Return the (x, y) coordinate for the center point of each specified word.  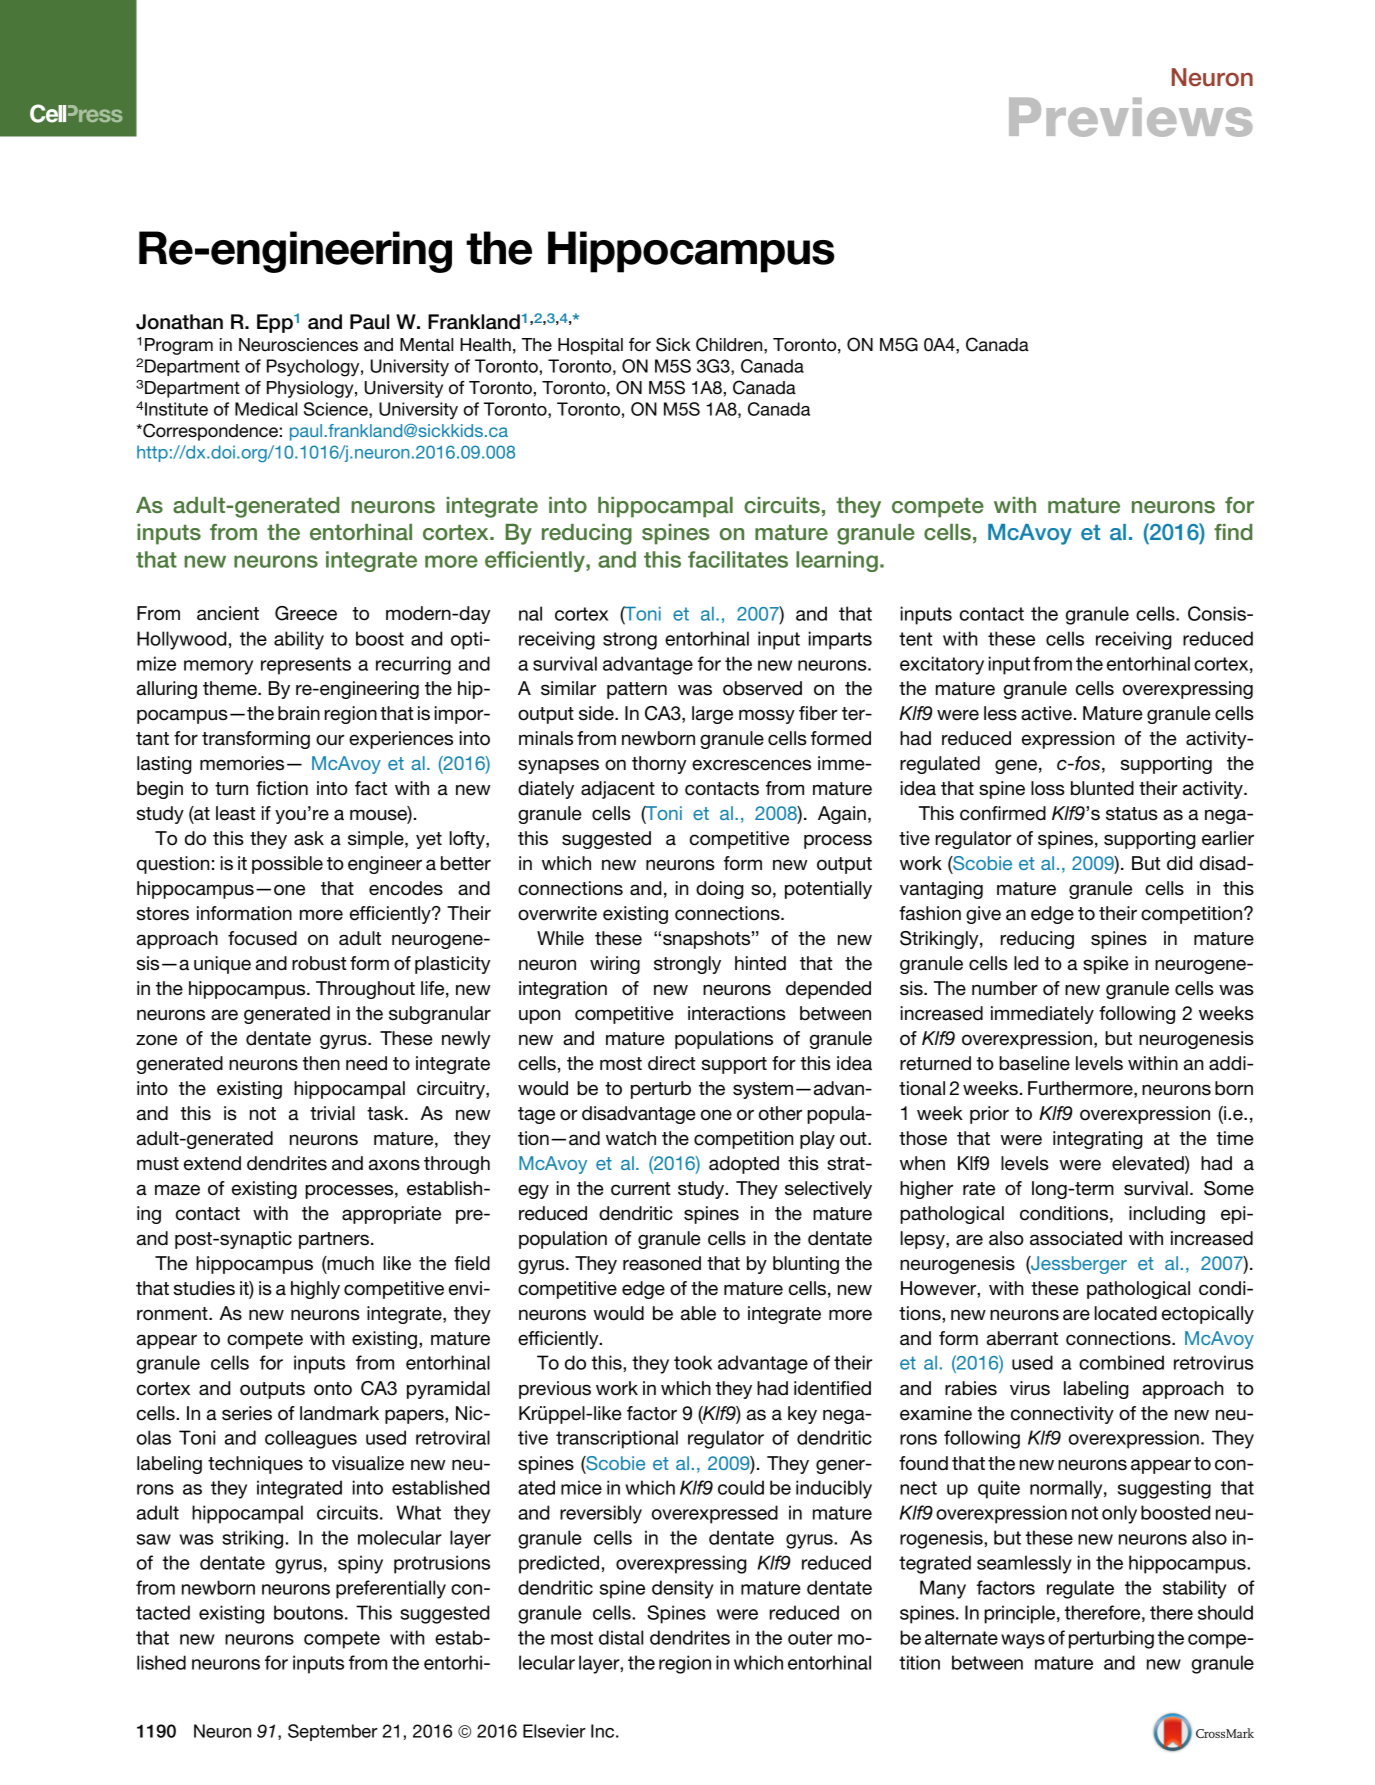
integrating (1098, 1140)
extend (212, 1163)
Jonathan (179, 322)
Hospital (590, 346)
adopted (744, 1165)
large (712, 715)
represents (306, 666)
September (333, 1732)
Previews (1130, 117)
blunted (1102, 788)
